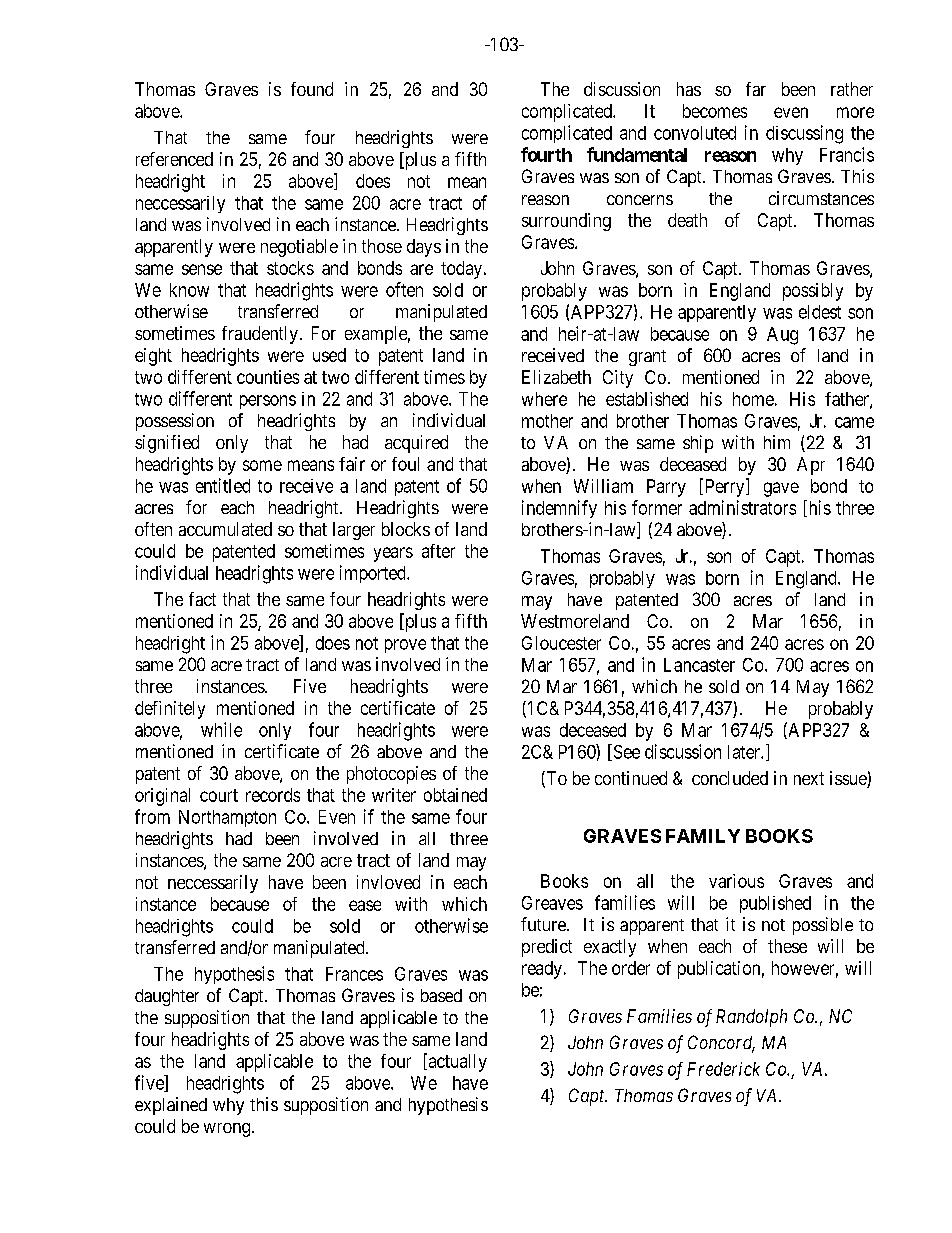 The image size is (952, 1233). What do you see at coordinates (804, 134) in the document?
I see `discussing` at bounding box center [804, 134].
